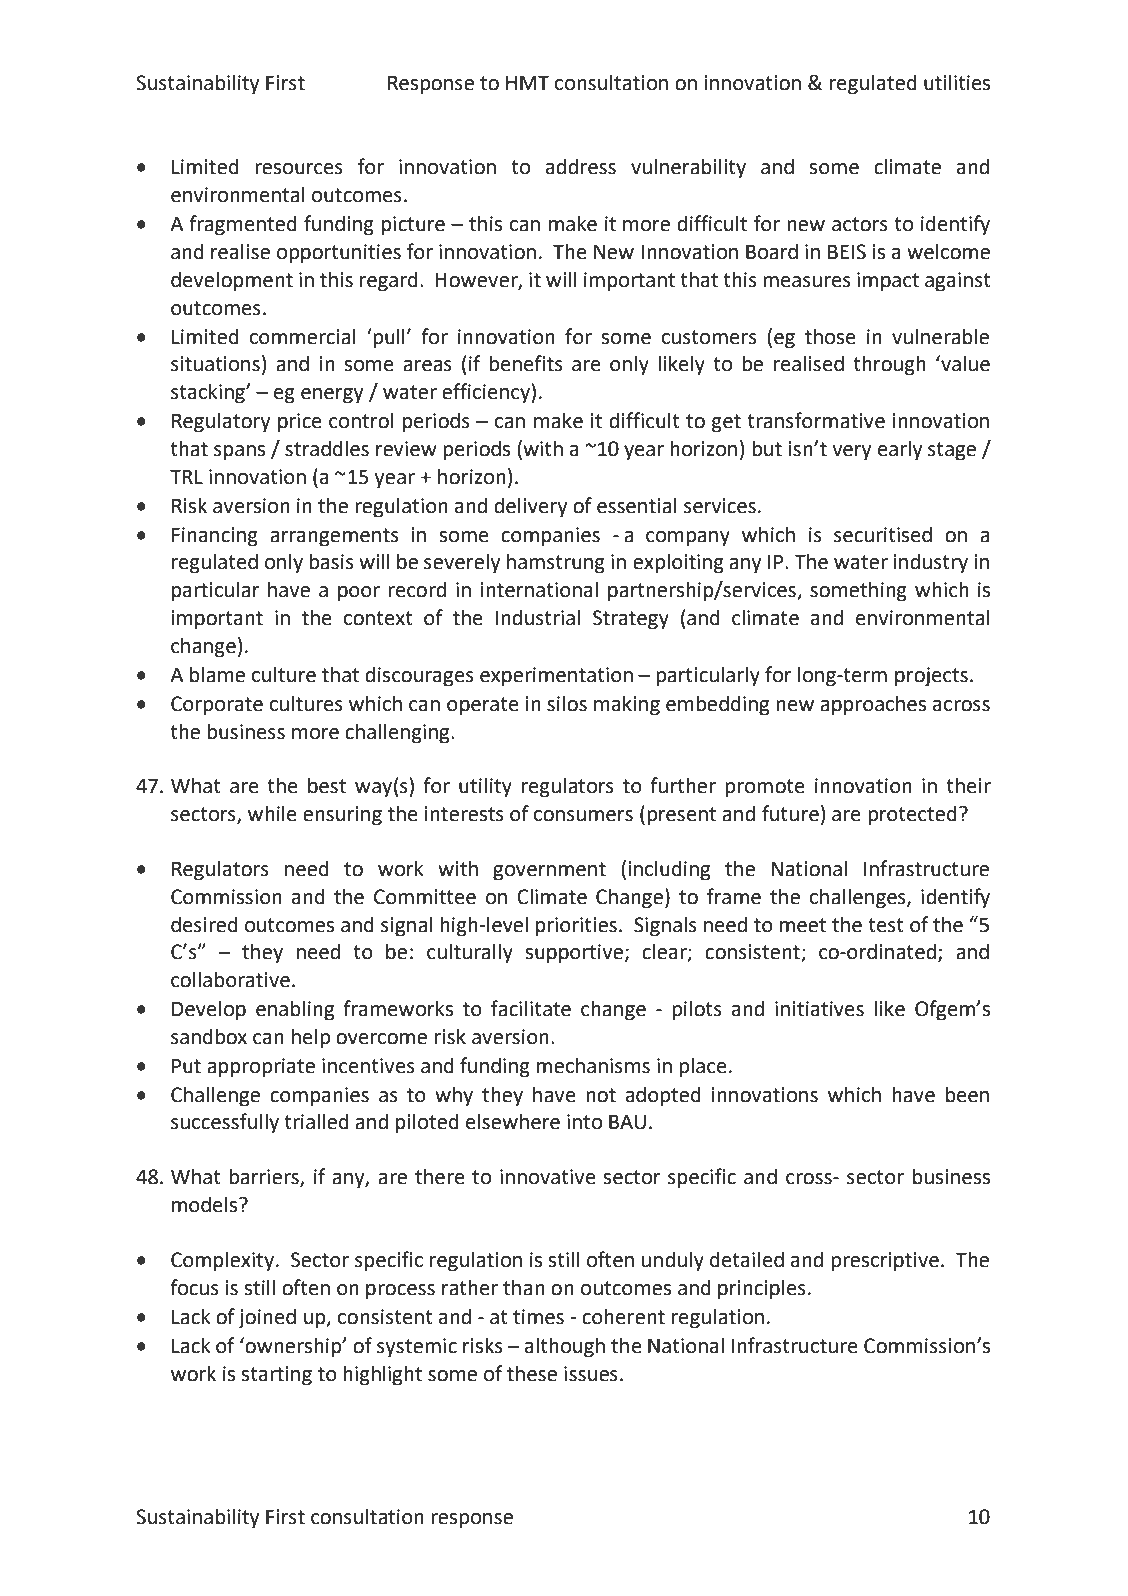 This screenshot has width=1128, height=1596. What do you see at coordinates (217, 706) in the screenshot?
I see `Corporate` at bounding box center [217, 706].
